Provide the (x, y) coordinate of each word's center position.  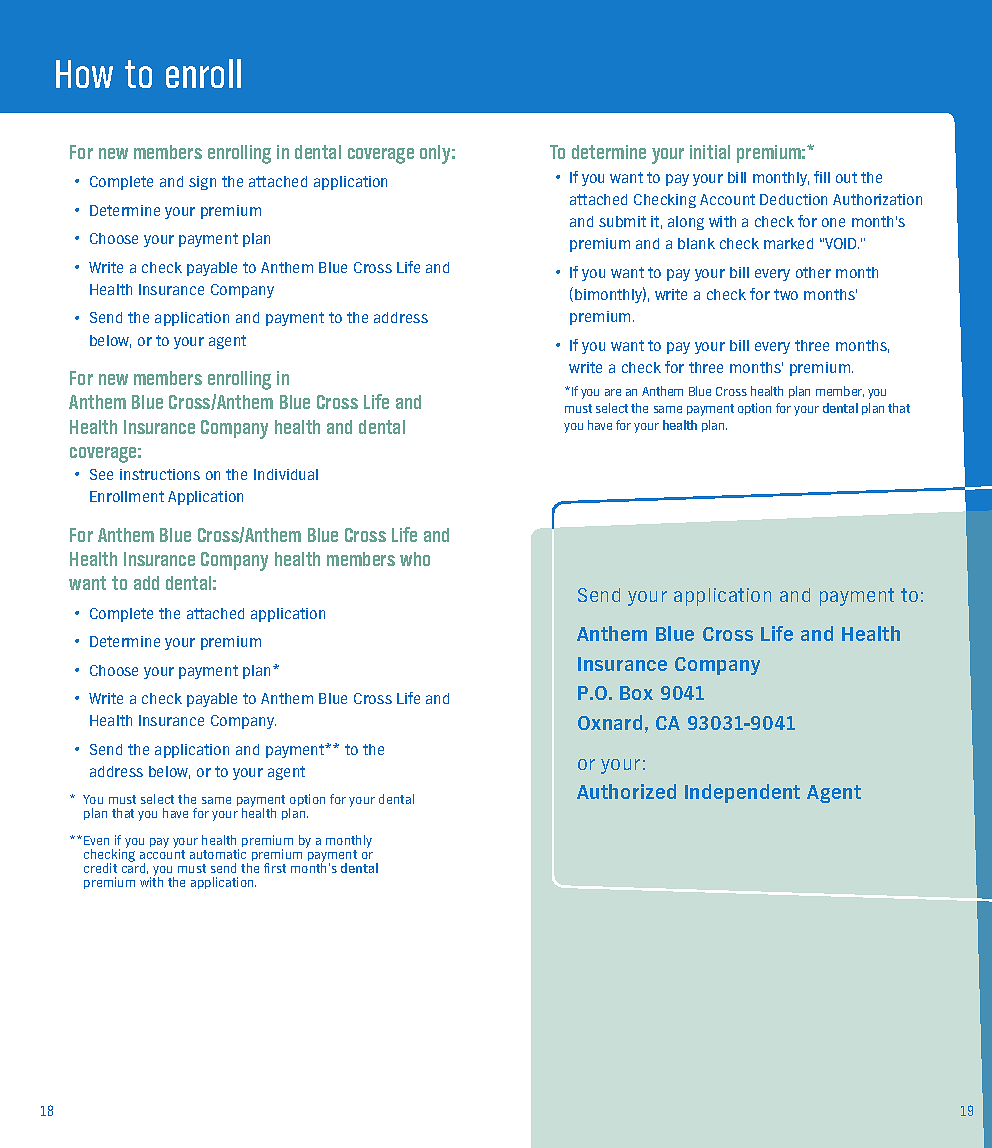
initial (710, 152)
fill (822, 177)
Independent (742, 793)
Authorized (626, 791)
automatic (218, 854)
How (84, 74)
